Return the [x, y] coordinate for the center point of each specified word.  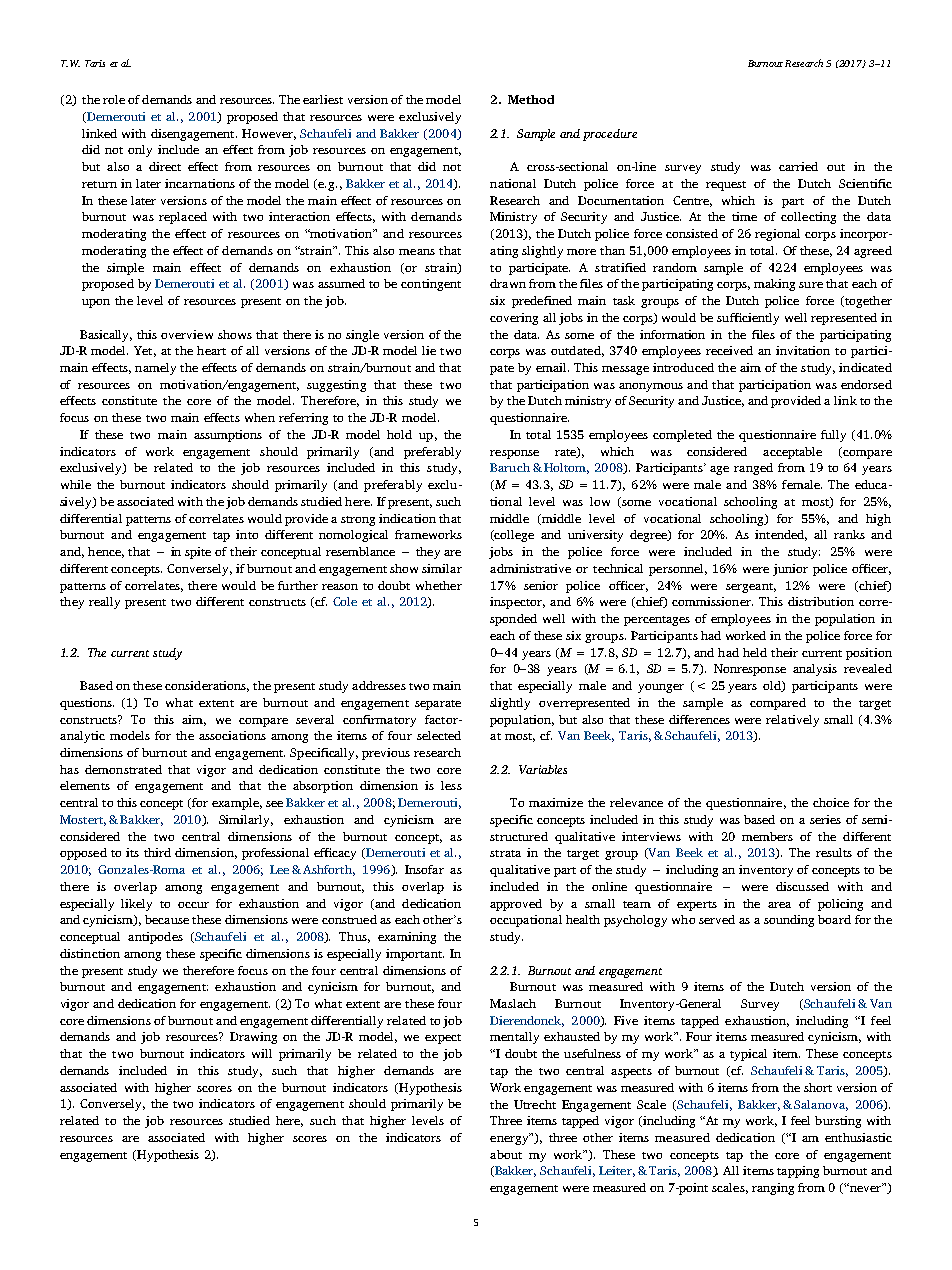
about [506, 1154]
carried [798, 166]
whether [439, 585]
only [140, 151]
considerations [207, 686]
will [262, 1053]
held [755, 652]
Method [531, 99]
